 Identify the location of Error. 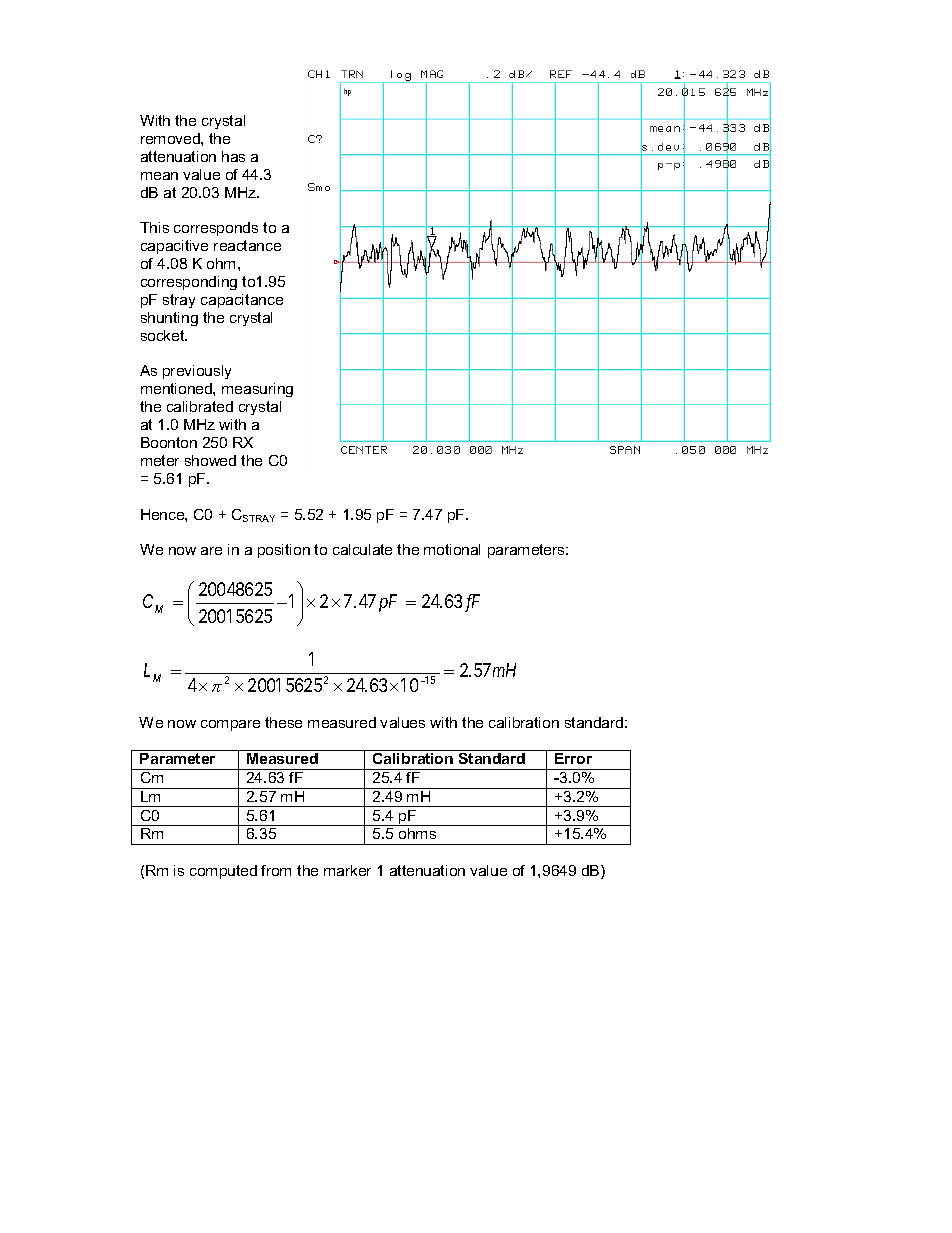
(573, 758).
